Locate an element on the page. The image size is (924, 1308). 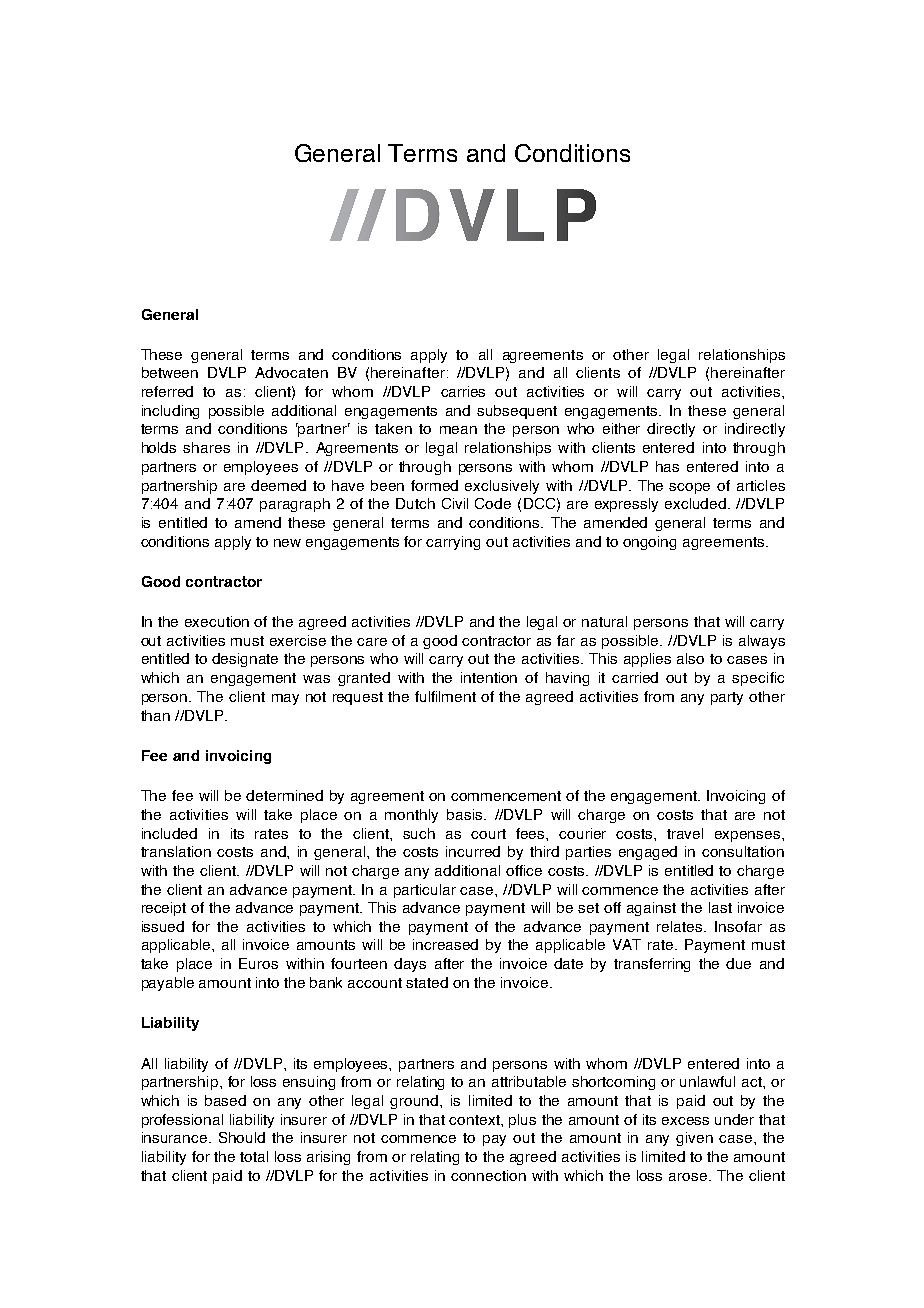
particular is located at coordinates (425, 891).
